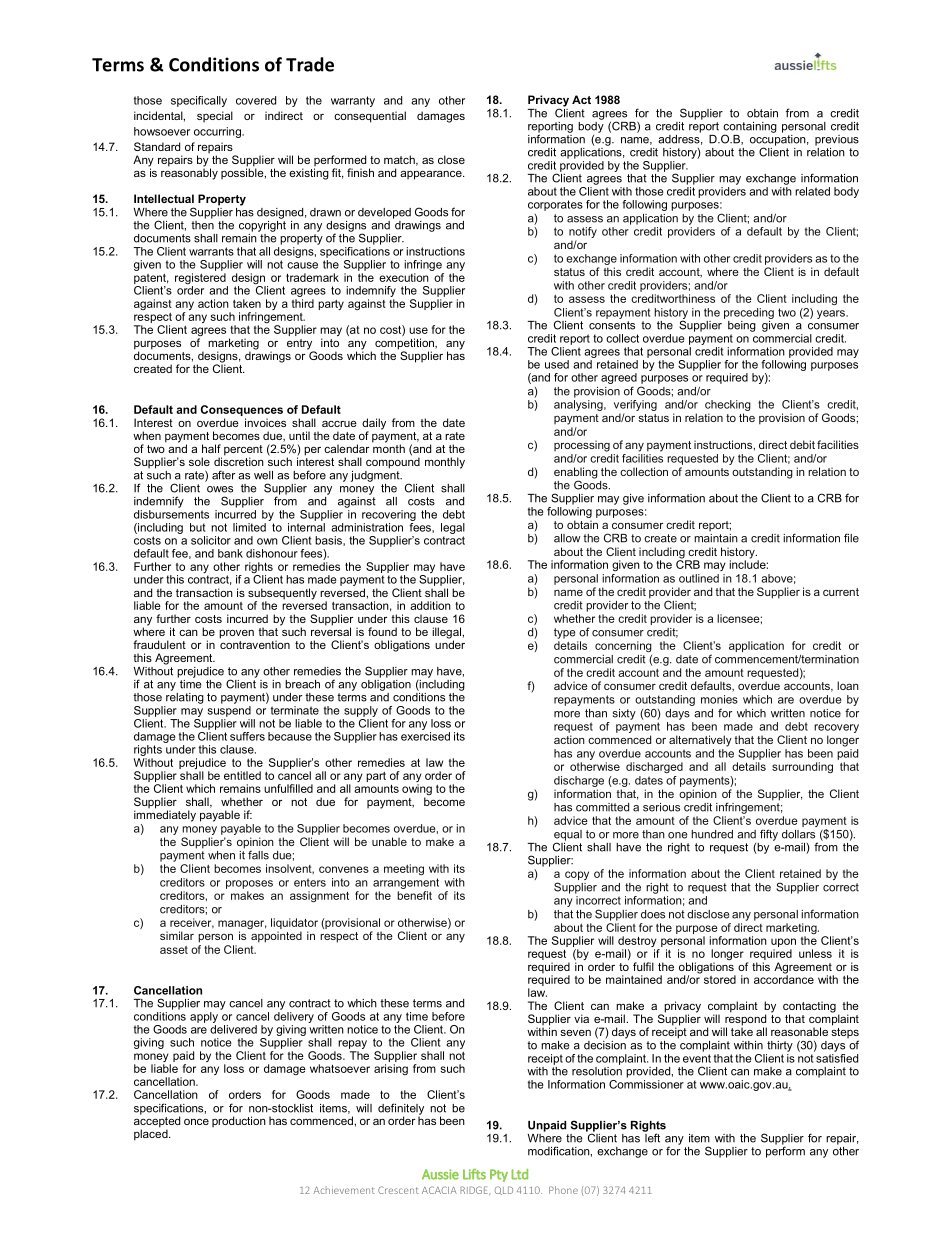 This image has height=1233, width=952. I want to click on after, so click(223, 475).
